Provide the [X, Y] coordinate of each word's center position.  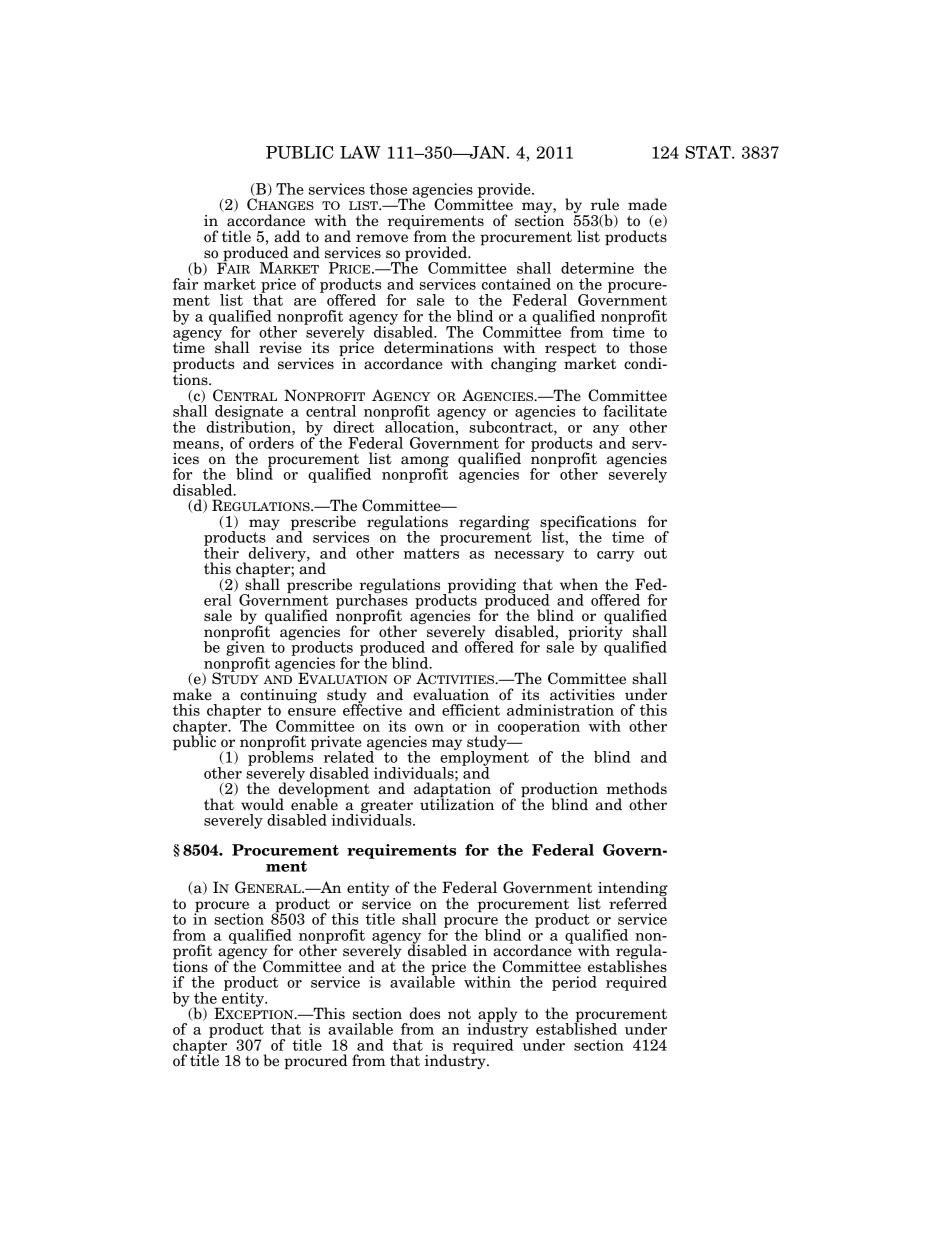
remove [382, 238]
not [459, 1013]
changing [524, 364]
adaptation [452, 791]
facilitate [635, 411]
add [287, 236]
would [262, 804]
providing [480, 587]
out [655, 553]
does [425, 1013]
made [647, 204]
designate [248, 414]
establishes [627, 965]
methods [636, 788]
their [221, 552]
